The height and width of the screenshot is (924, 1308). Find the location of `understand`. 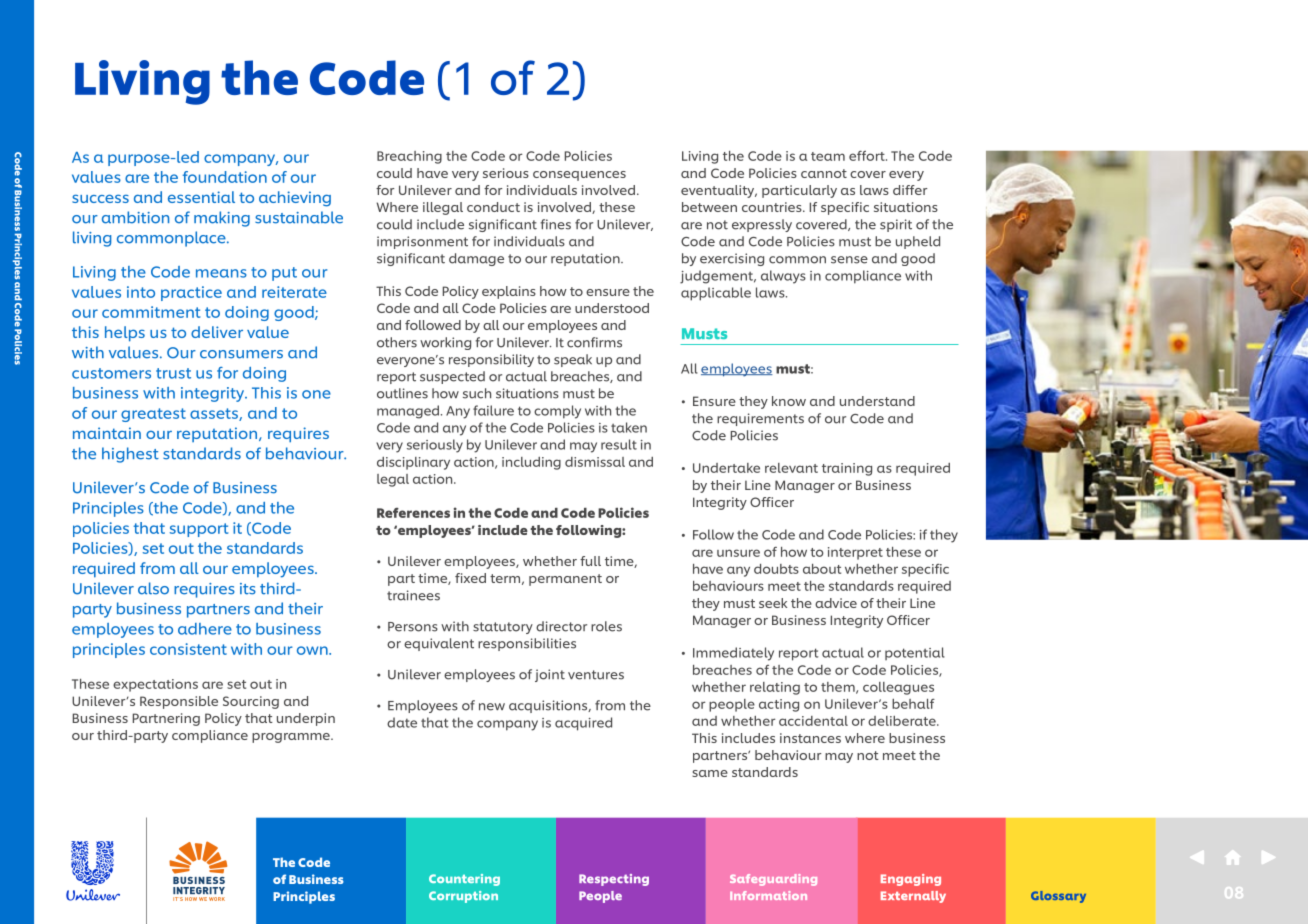

understand is located at coordinates (877, 401).
